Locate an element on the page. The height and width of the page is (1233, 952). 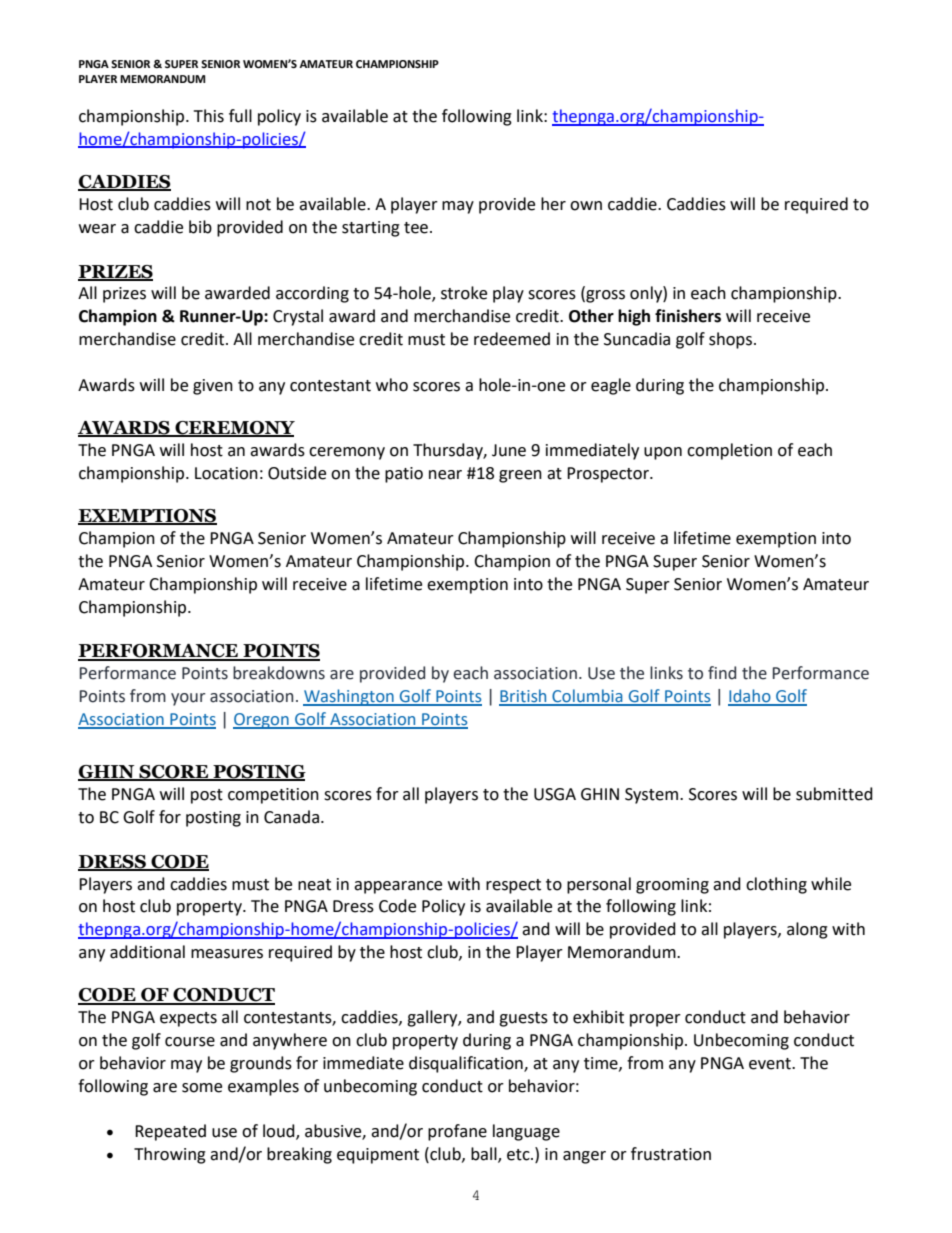
respect is located at coordinates (513, 886).
